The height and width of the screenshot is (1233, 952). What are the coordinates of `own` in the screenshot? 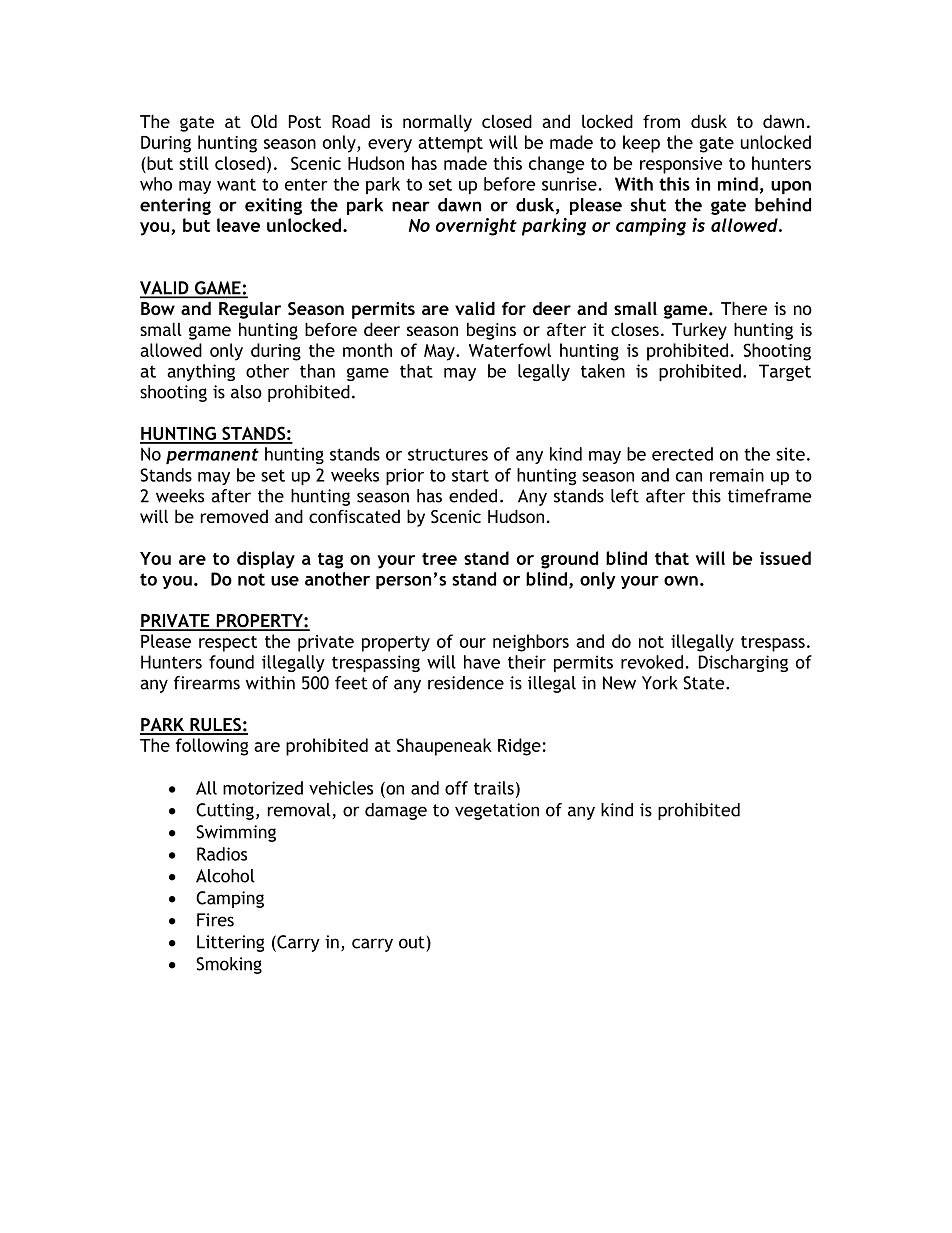 It's located at (681, 581).
